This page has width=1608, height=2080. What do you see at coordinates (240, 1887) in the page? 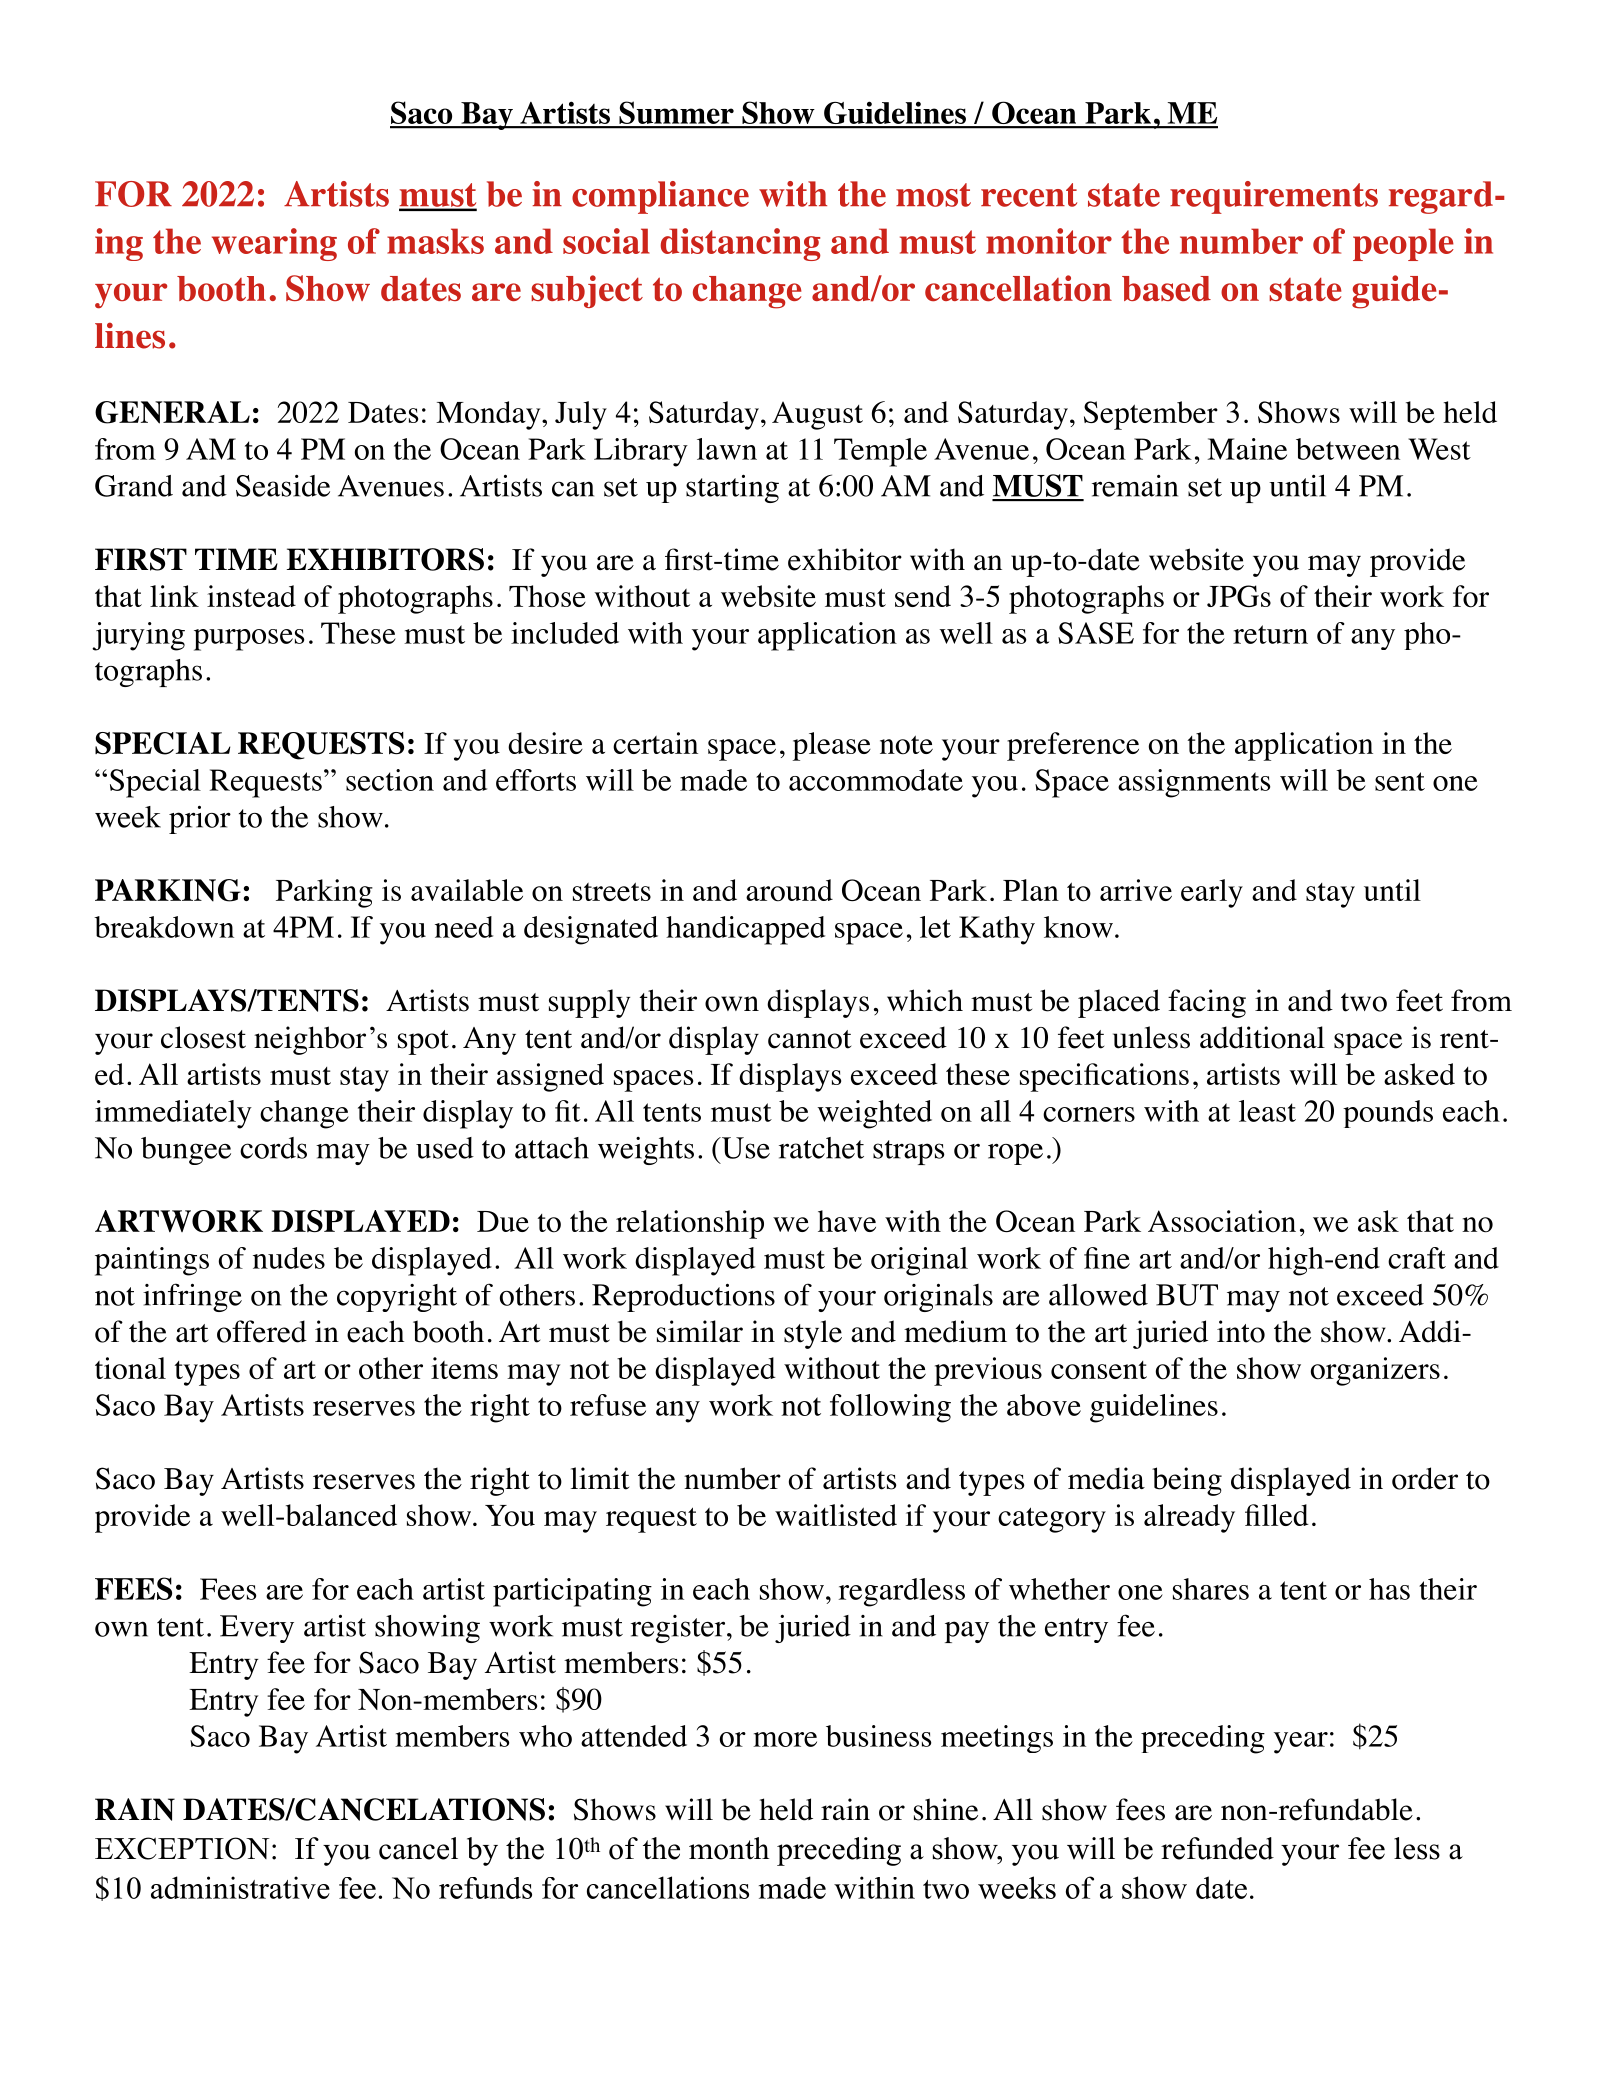
I see `administrative` at bounding box center [240, 1887].
